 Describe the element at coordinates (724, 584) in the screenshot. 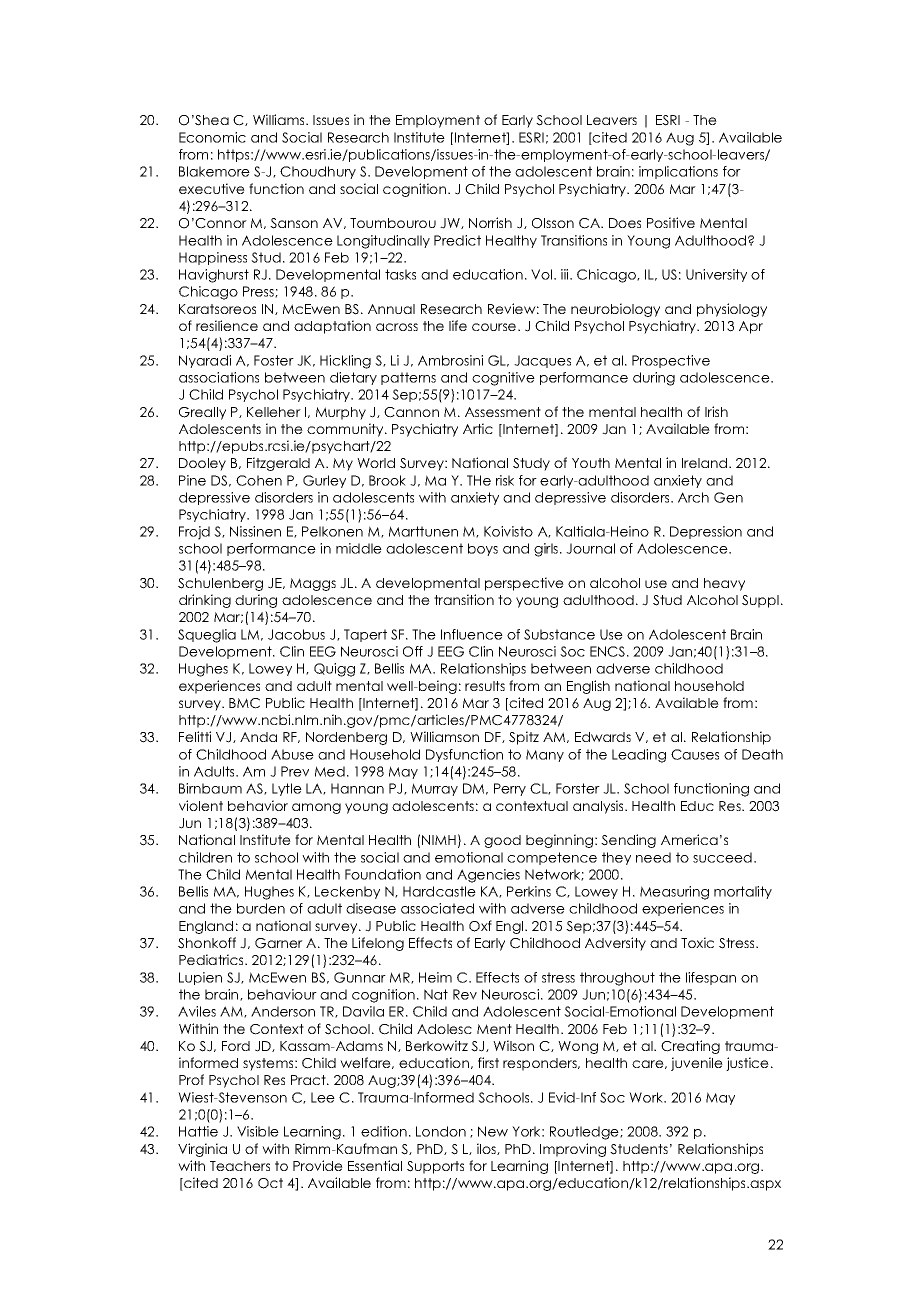

I see `heavy` at that location.
